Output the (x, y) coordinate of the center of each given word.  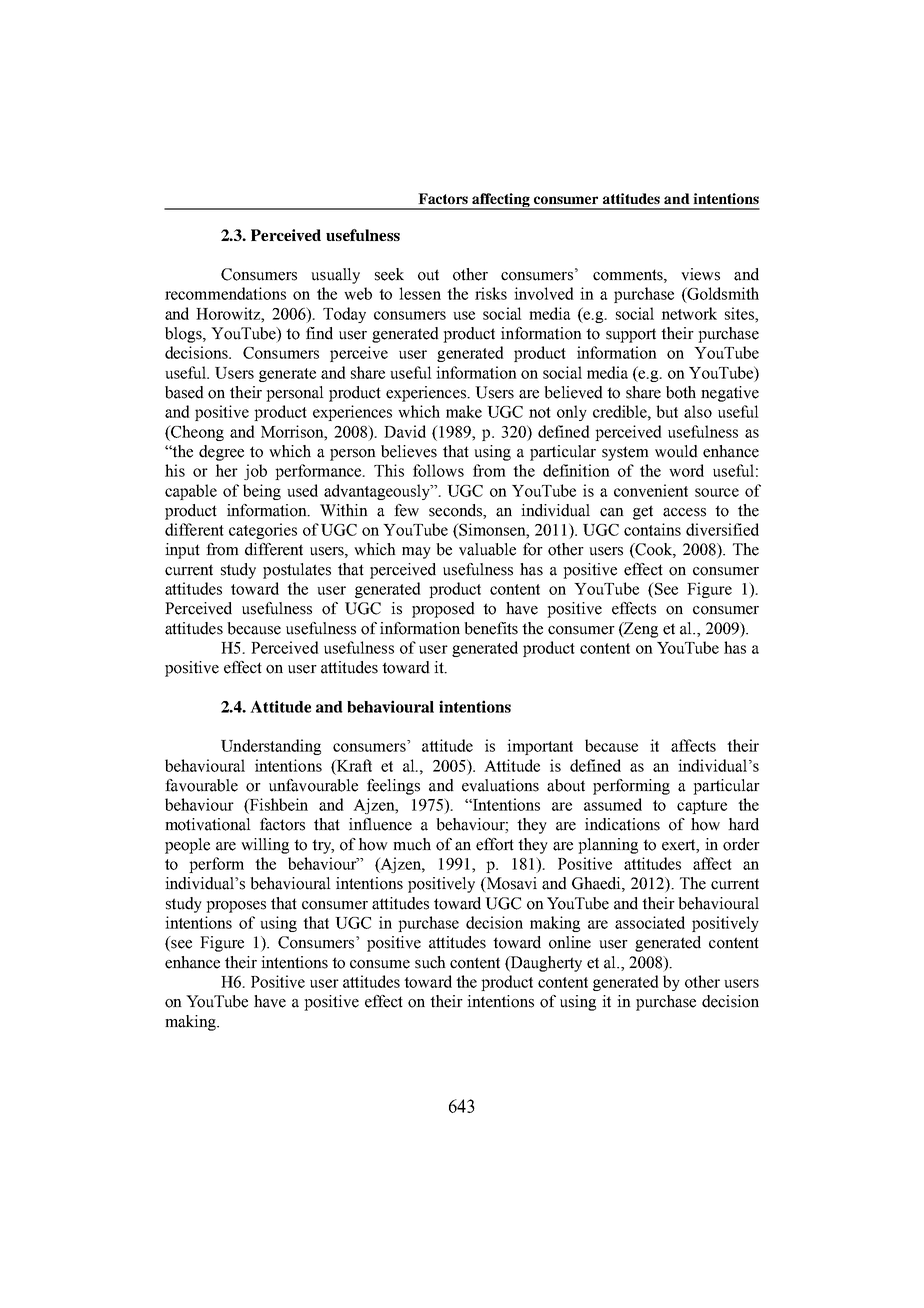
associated (650, 922)
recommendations (225, 293)
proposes (236, 907)
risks (491, 293)
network (689, 313)
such (430, 962)
